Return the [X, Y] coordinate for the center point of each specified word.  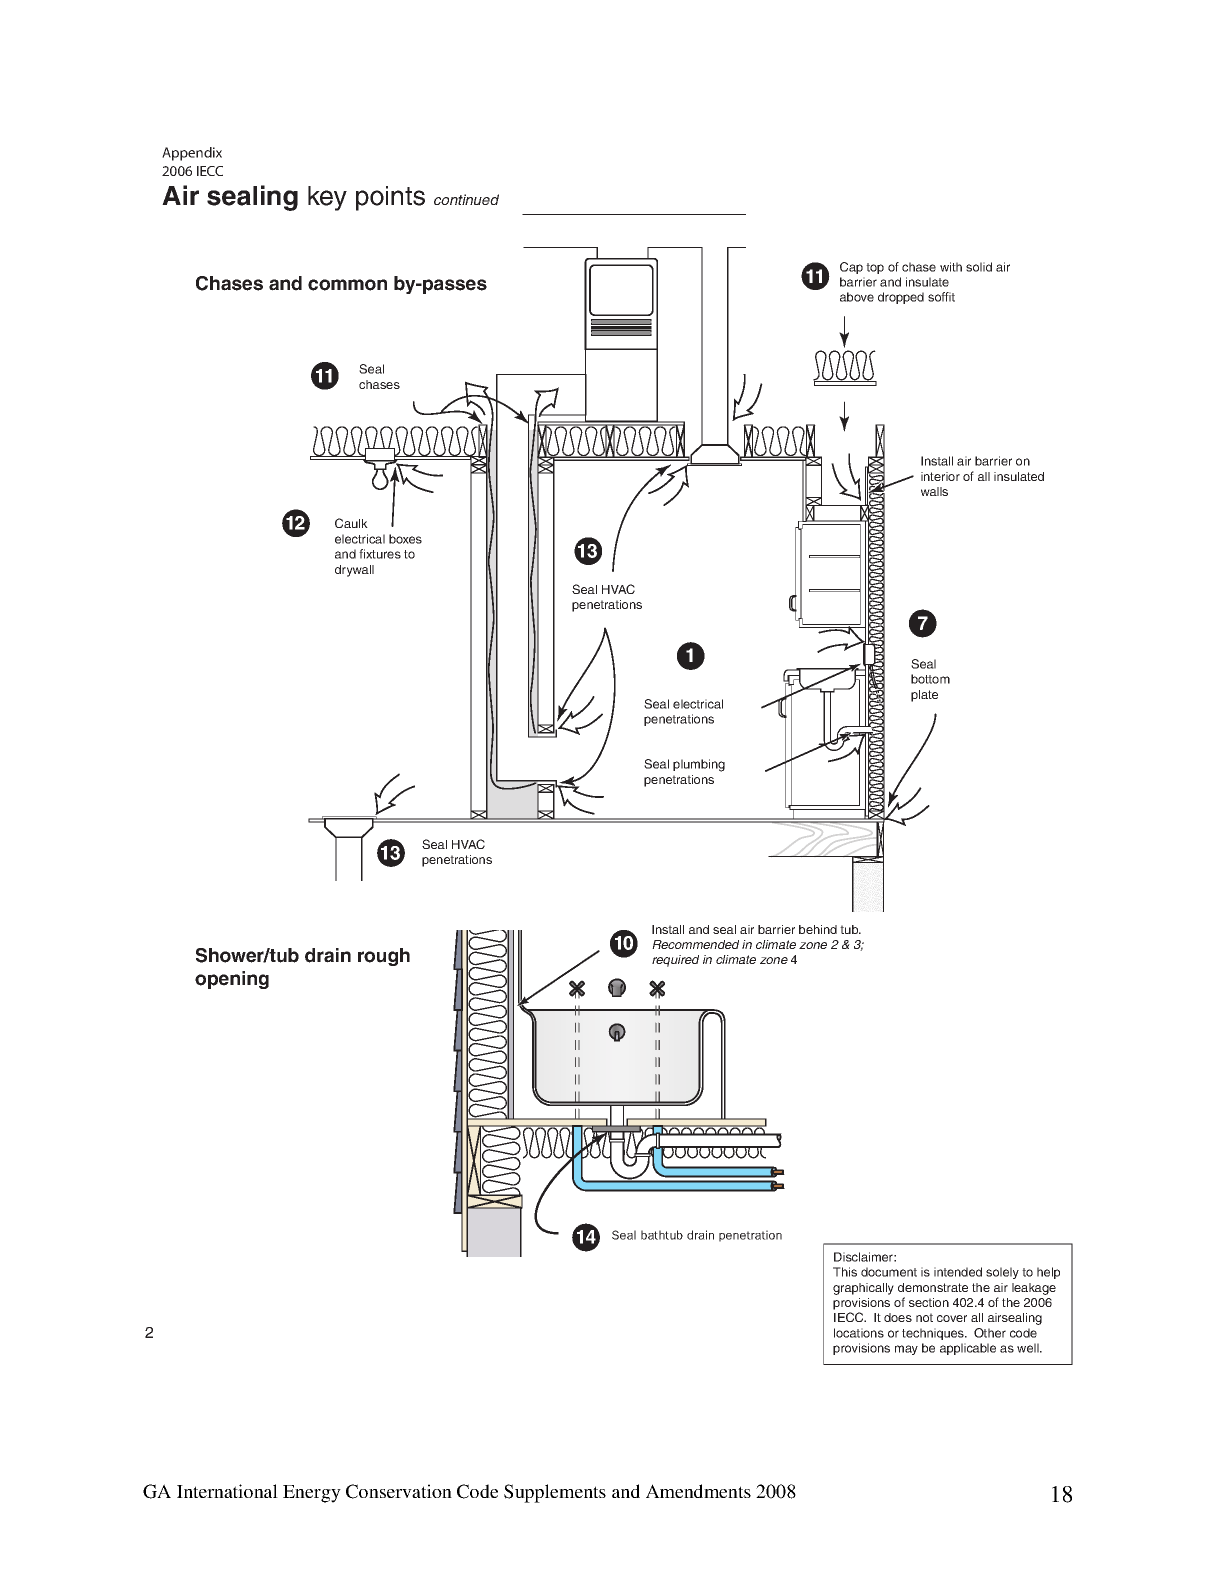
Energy [312, 1494]
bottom [930, 679]
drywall [354, 571]
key [327, 198]
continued [466, 199]
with [951, 267]
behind [818, 929]
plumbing [699, 765]
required [675, 961]
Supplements [555, 1493]
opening [232, 980]
